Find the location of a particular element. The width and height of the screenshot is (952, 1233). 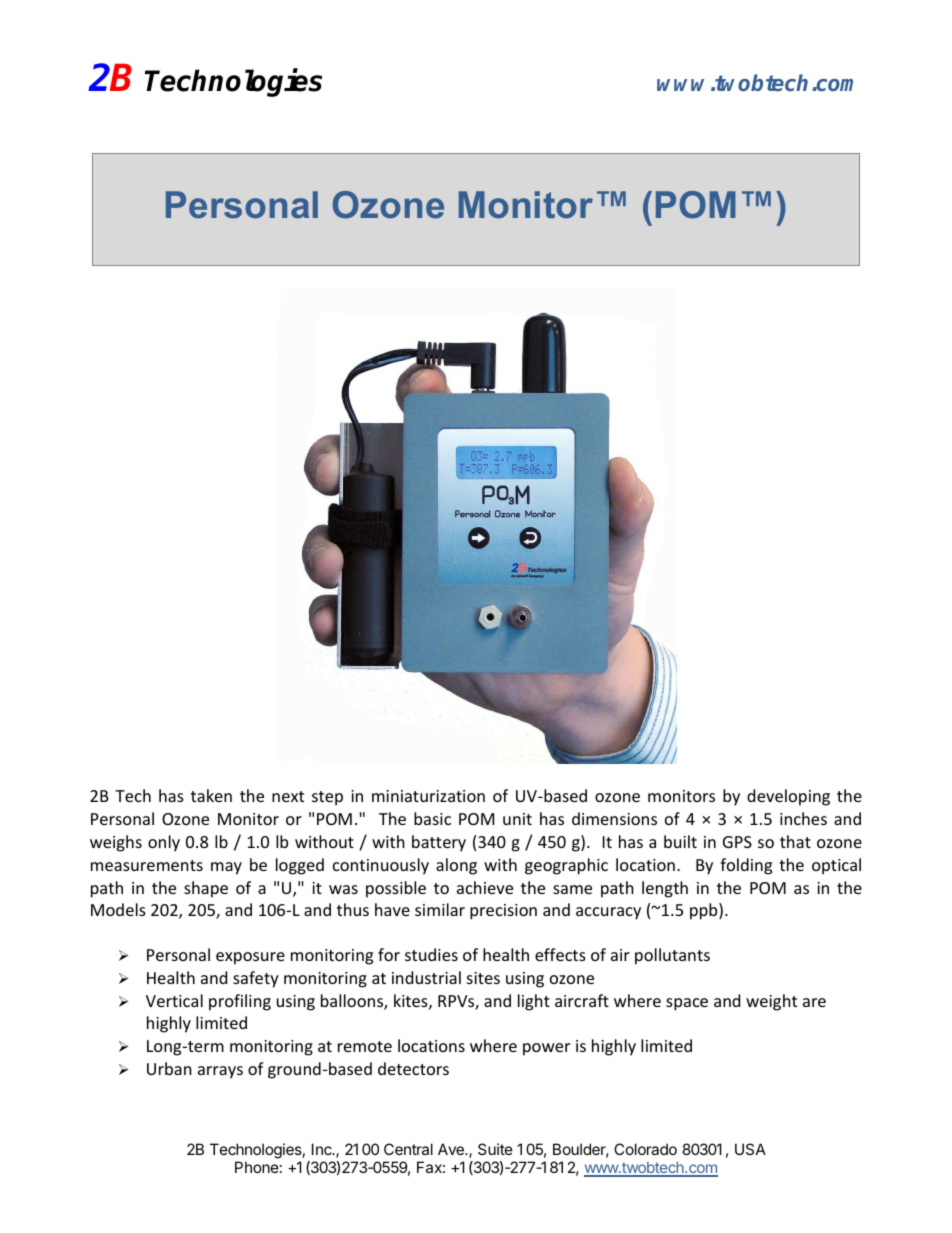

folding is located at coordinates (746, 866).
